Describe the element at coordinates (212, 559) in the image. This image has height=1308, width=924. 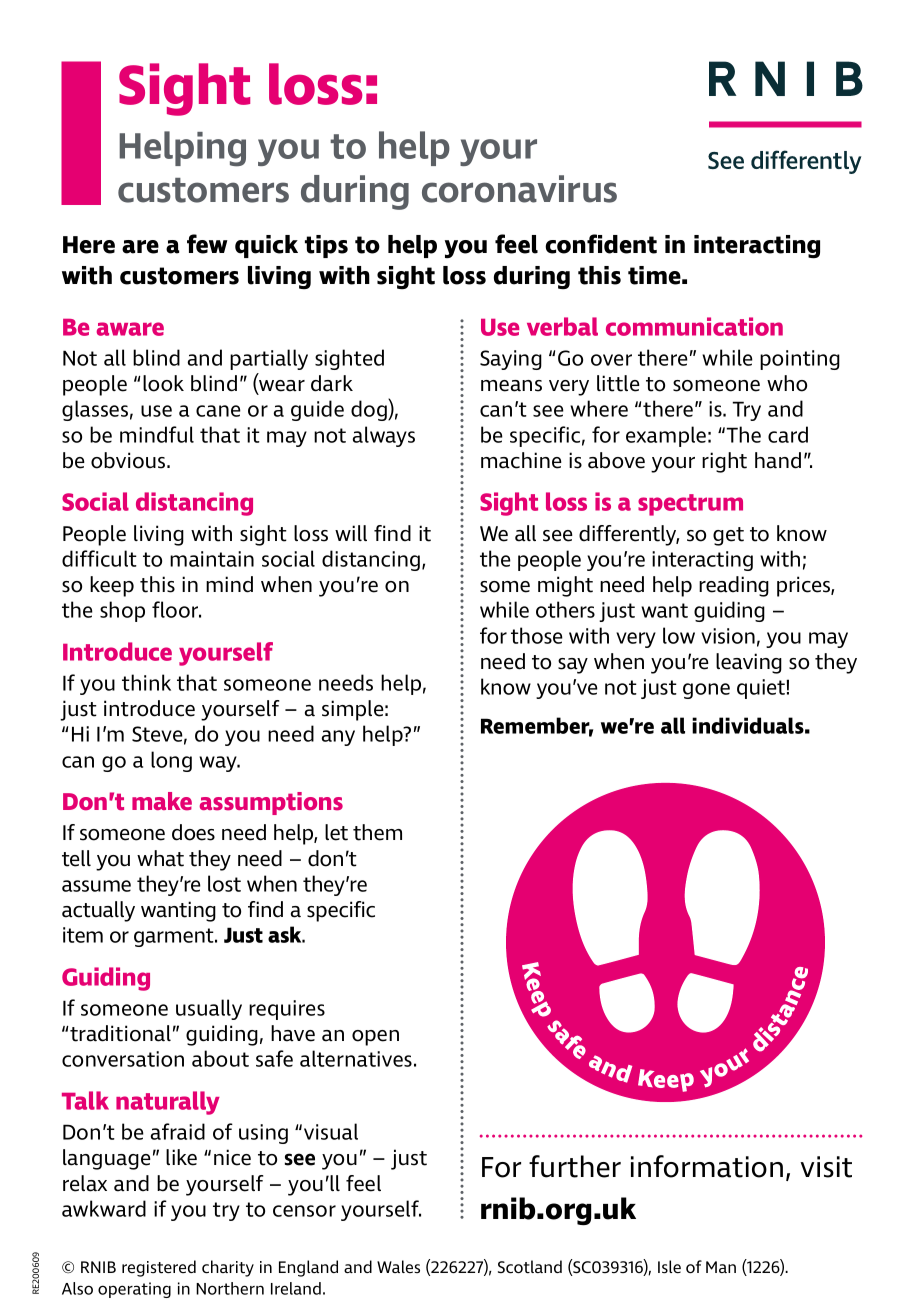
I see `maintain` at that location.
